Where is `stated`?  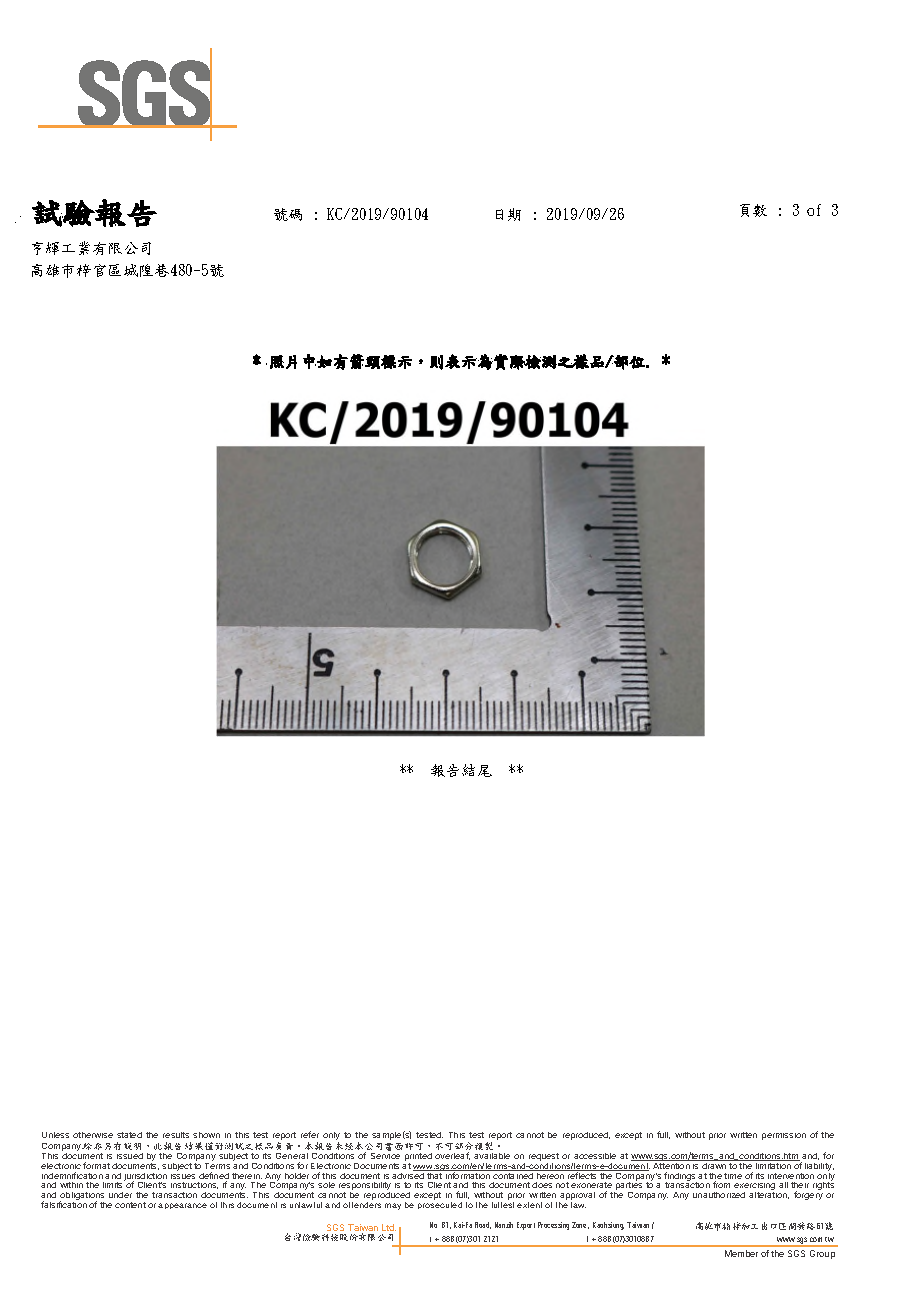 stated is located at coordinates (129, 1135).
